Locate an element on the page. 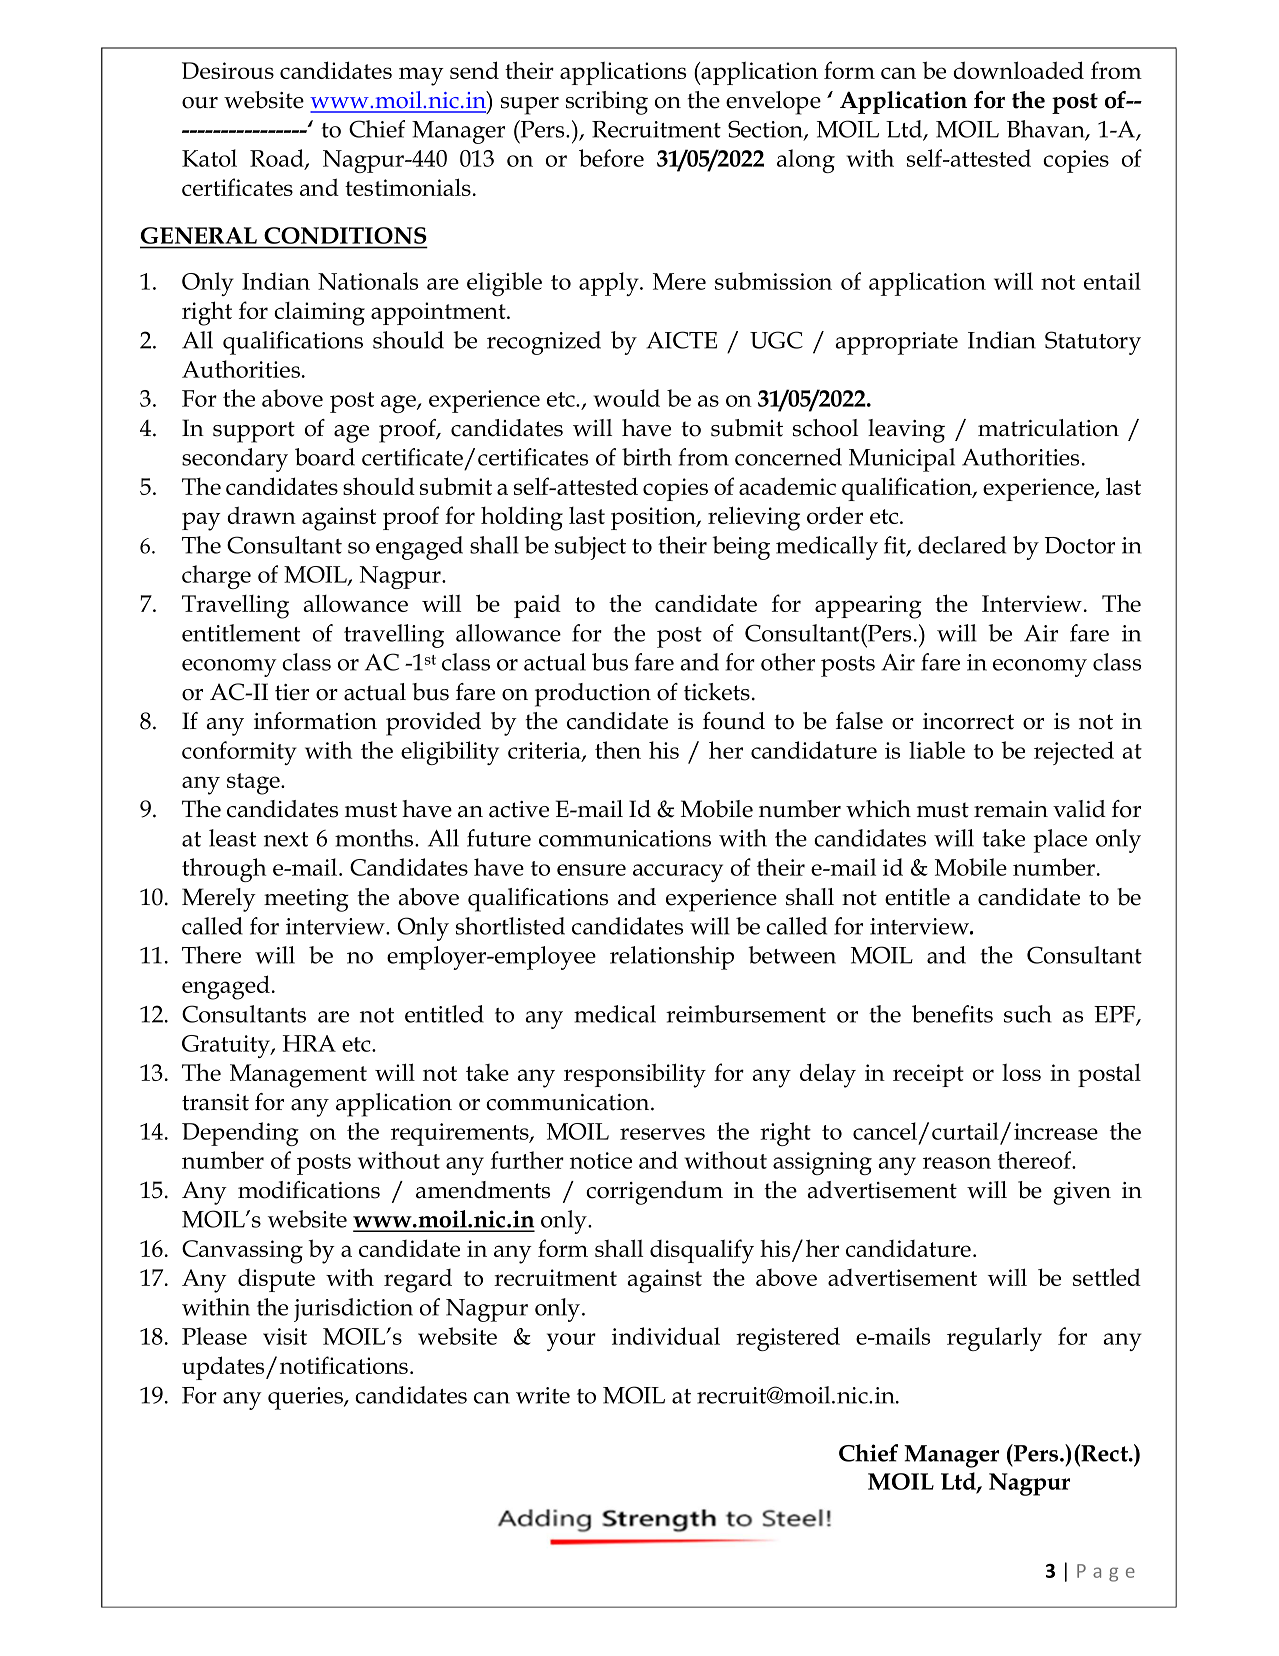 Image resolution: width=1279 pixels, height=1656 pixels. Road is located at coordinates (278, 159).
